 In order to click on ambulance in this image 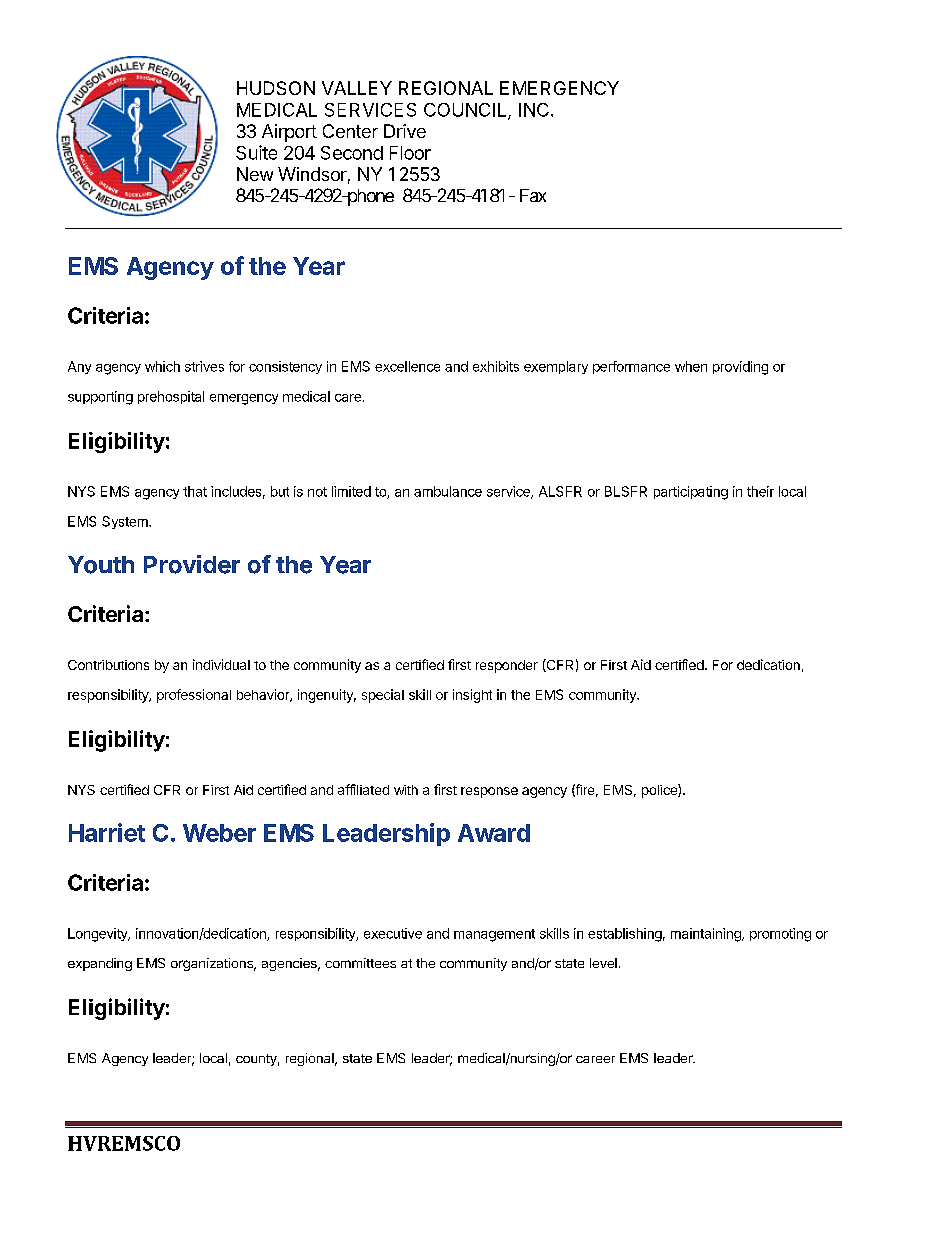, I will do `click(448, 491)`.
